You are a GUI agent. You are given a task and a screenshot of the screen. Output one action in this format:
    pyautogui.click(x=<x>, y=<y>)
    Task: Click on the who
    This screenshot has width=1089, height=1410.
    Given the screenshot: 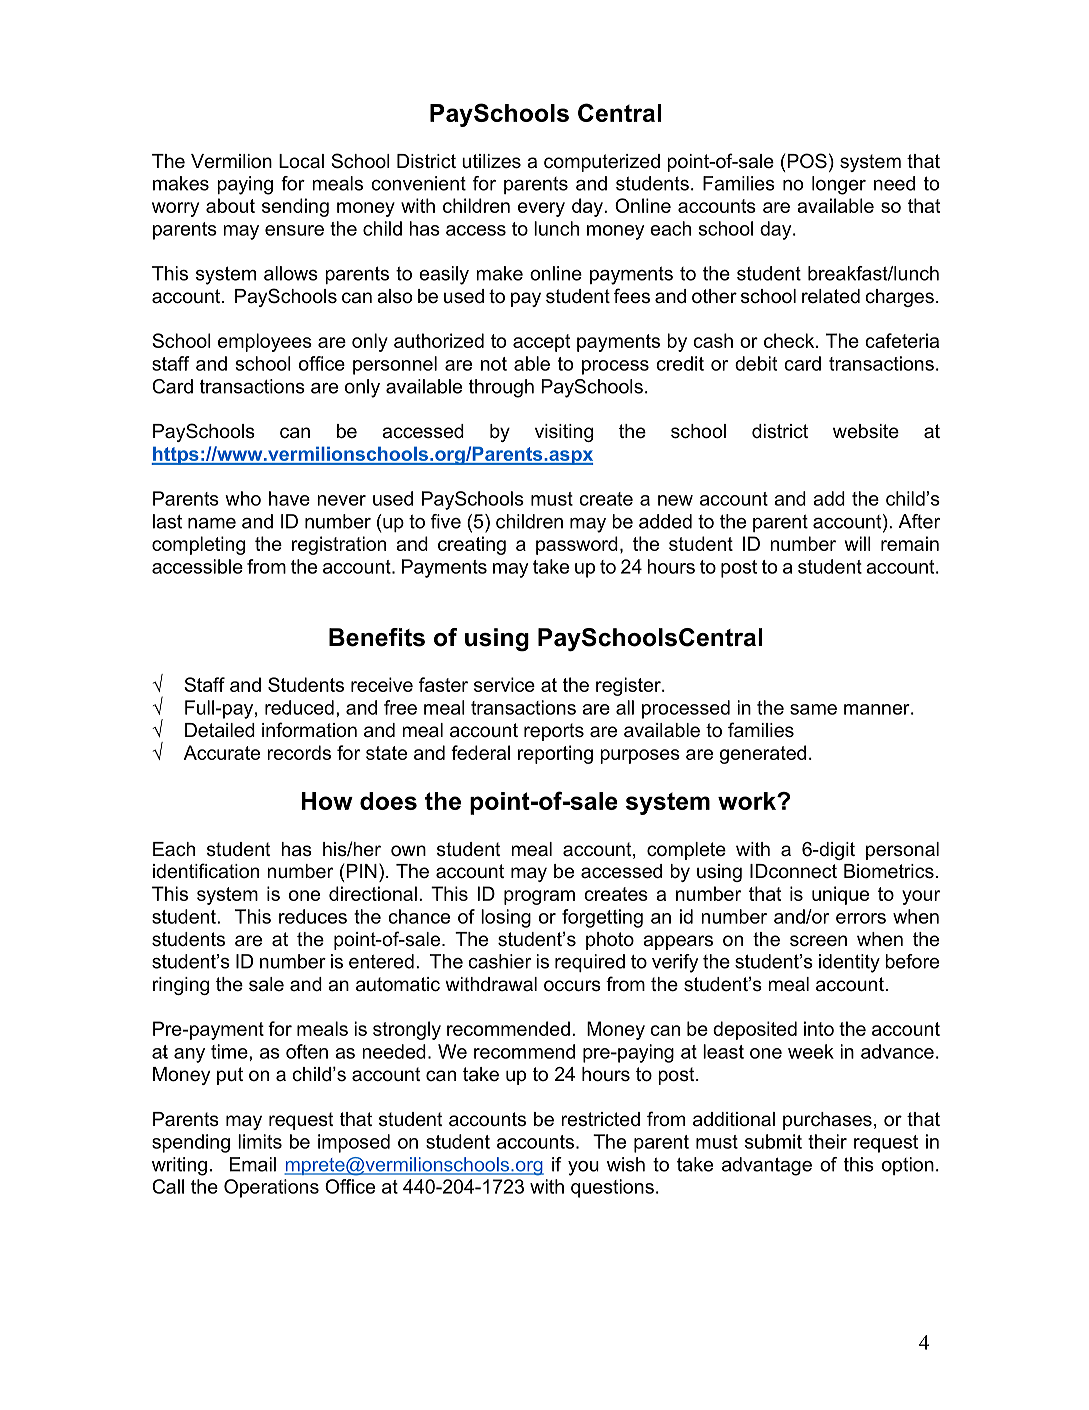 What is the action you would take?
    pyautogui.click(x=243, y=498)
